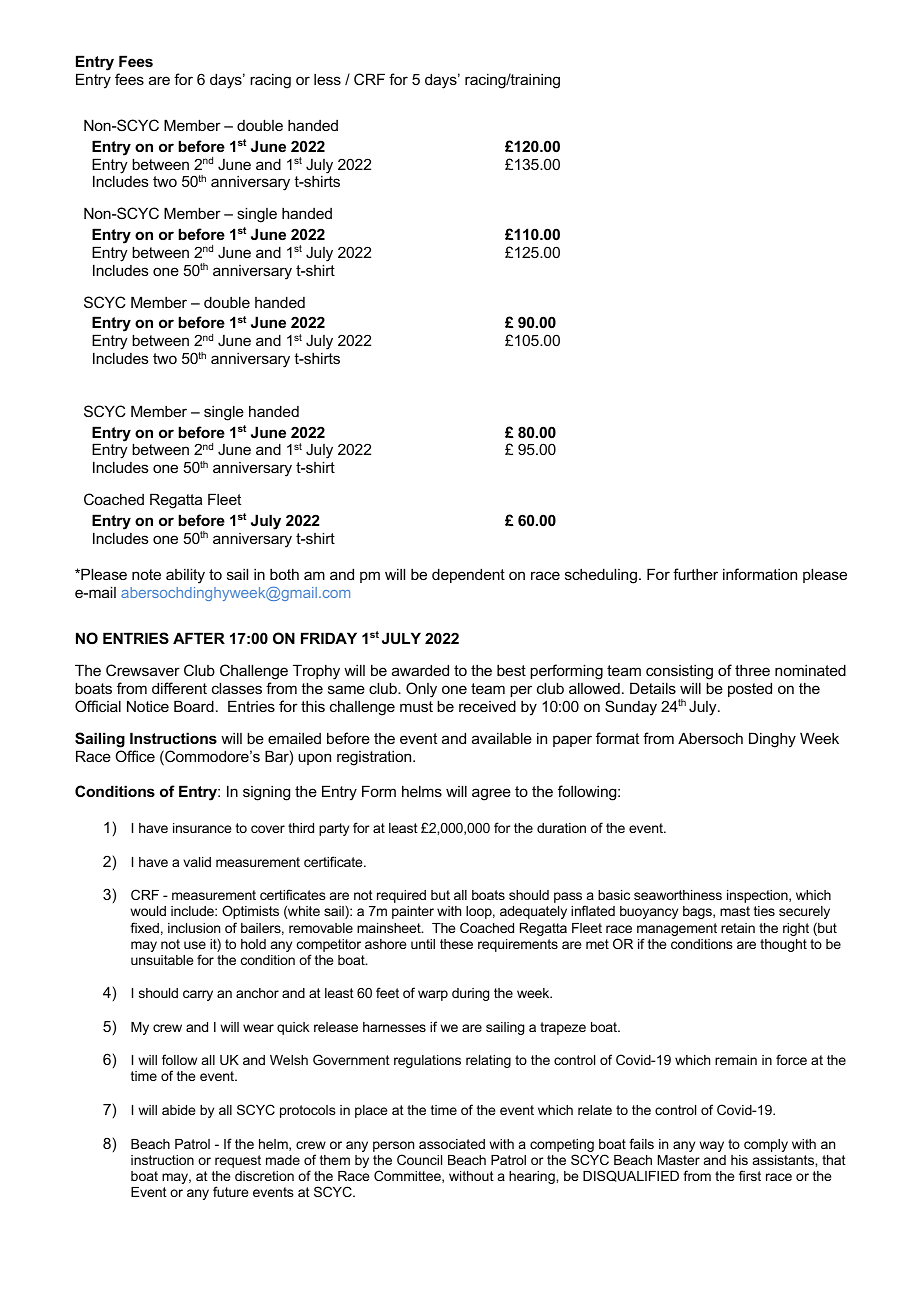 This image has width=924, height=1308. I want to click on associated, so click(452, 1144).
